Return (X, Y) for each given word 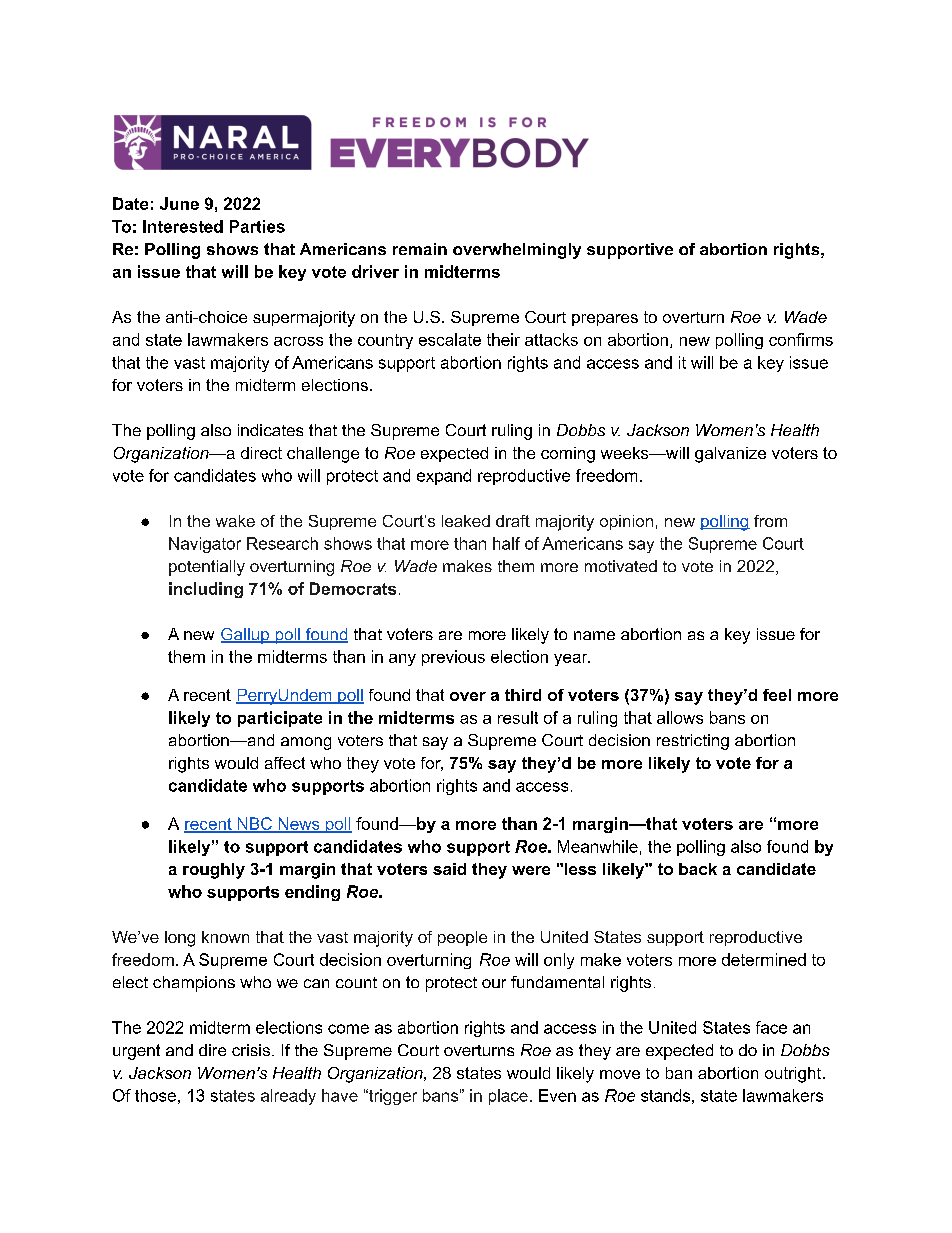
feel (777, 695)
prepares (605, 320)
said (449, 869)
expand (444, 477)
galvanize (730, 455)
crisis (252, 1050)
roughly (214, 871)
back (698, 869)
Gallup (246, 636)
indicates (270, 430)
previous (453, 658)
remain (420, 249)
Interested (183, 226)
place (508, 1097)
